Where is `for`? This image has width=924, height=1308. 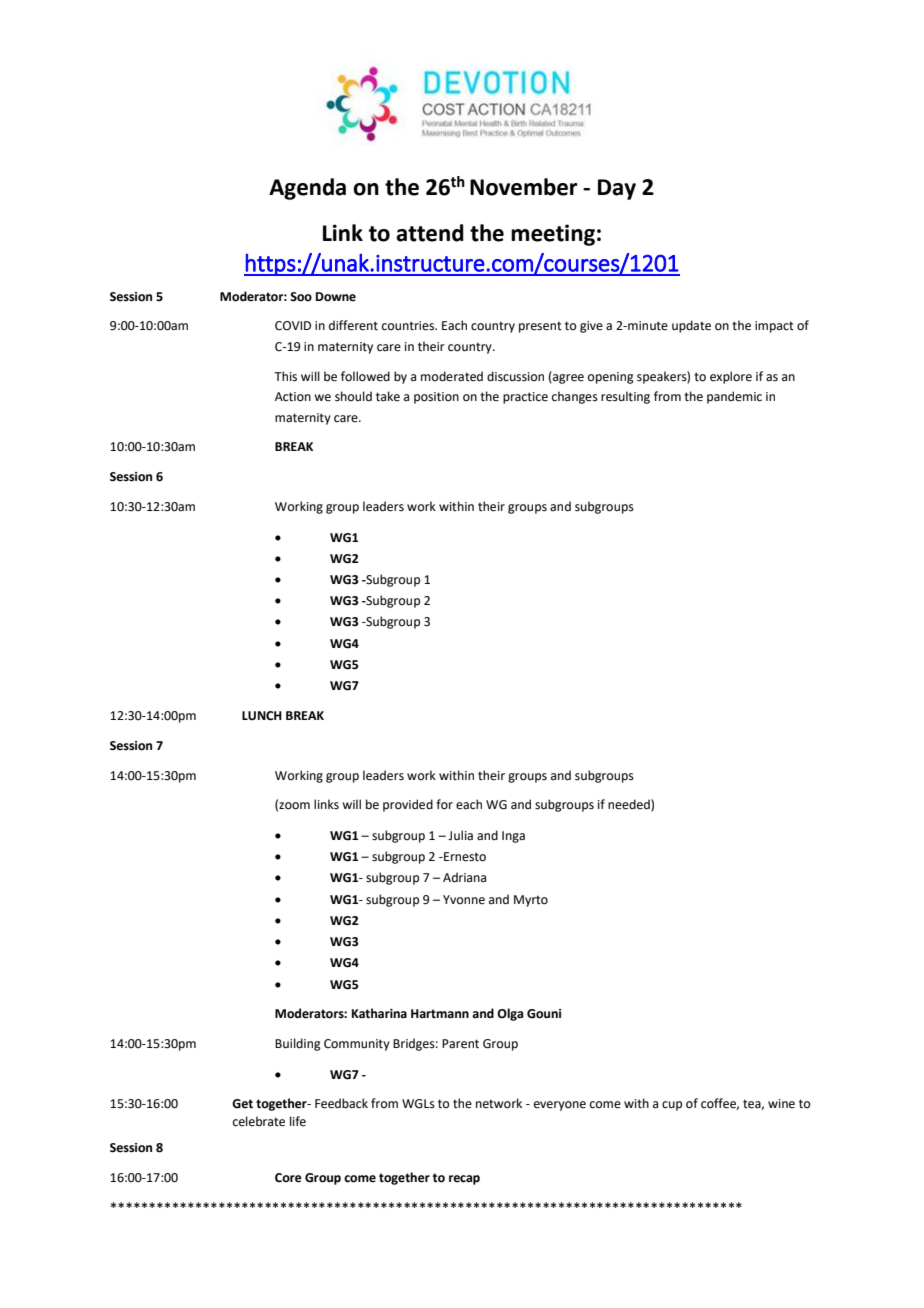
for is located at coordinates (444, 804).
